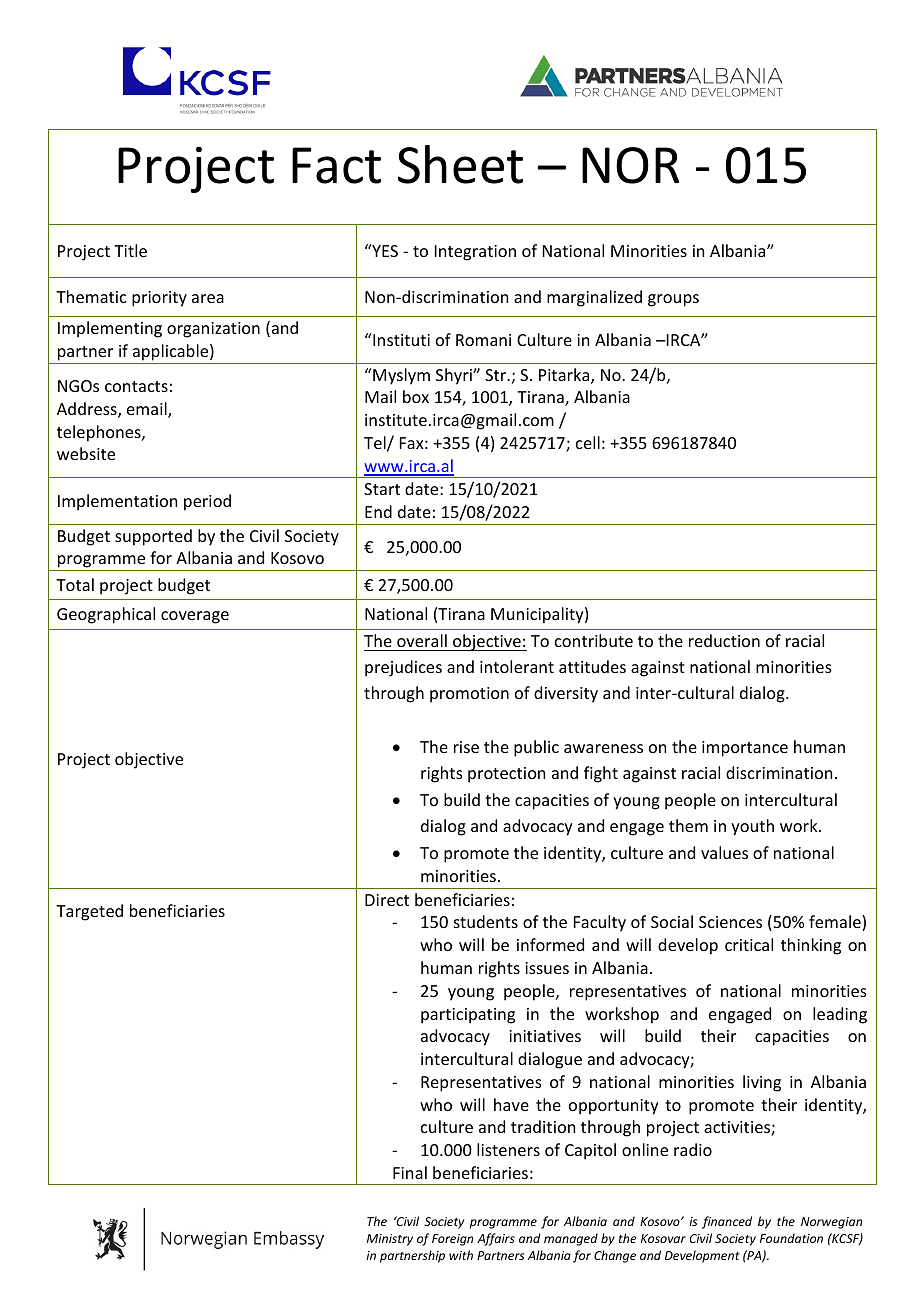  What do you see at coordinates (727, 1222) in the image?
I see `financed` at bounding box center [727, 1222].
